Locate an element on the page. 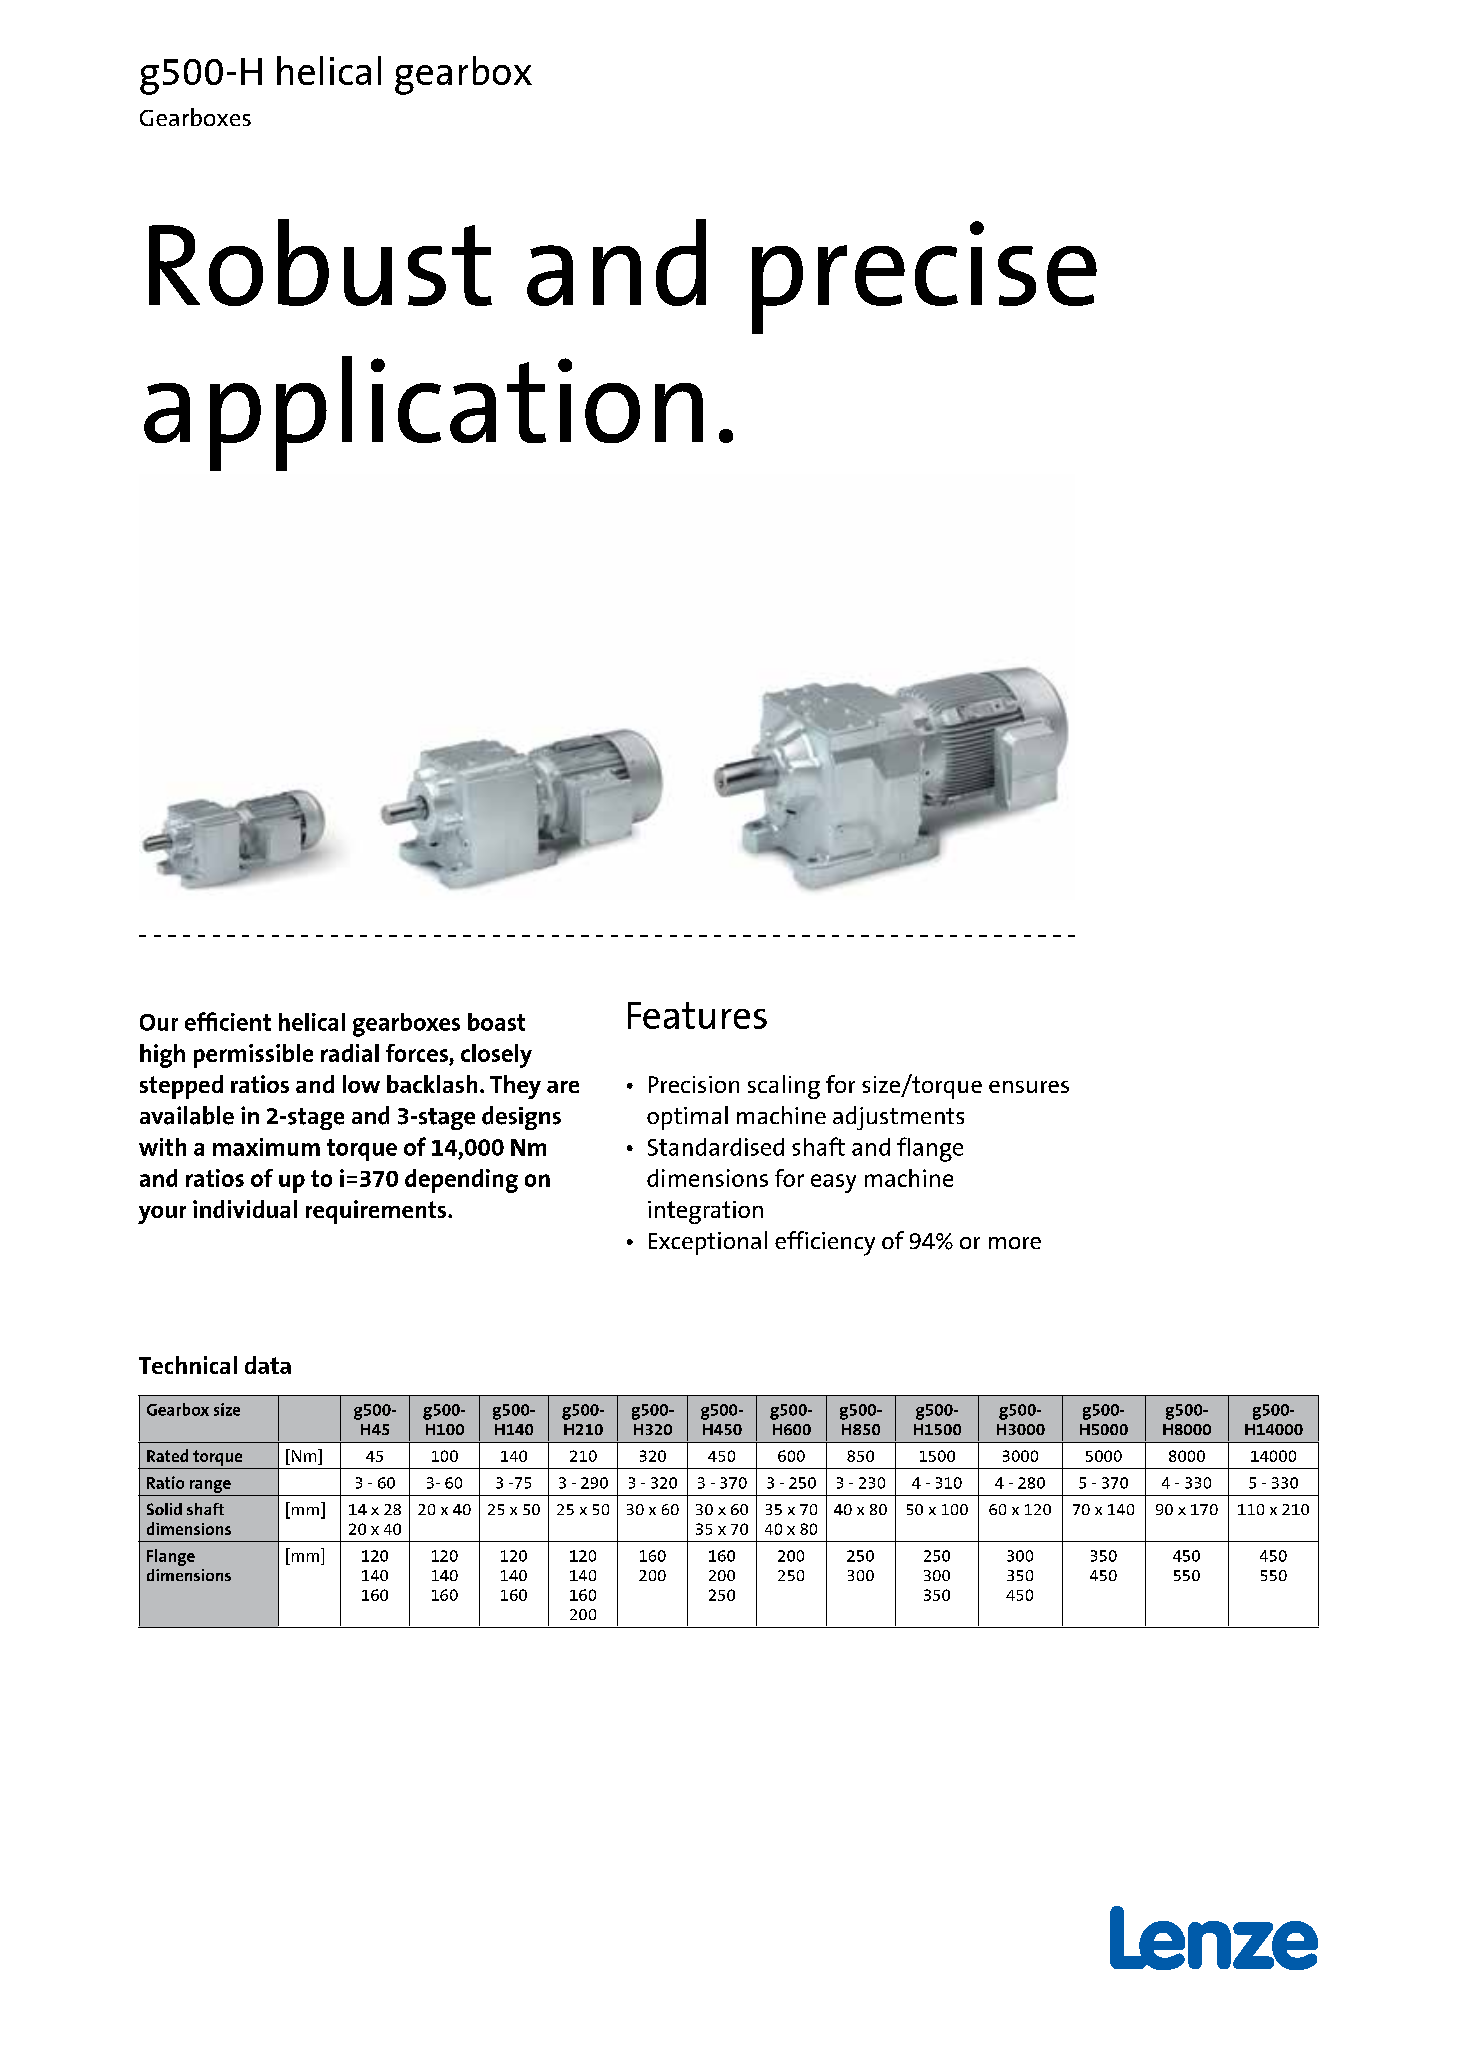 This image has width=1457, height=2061. Exceptional is located at coordinates (708, 1243).
